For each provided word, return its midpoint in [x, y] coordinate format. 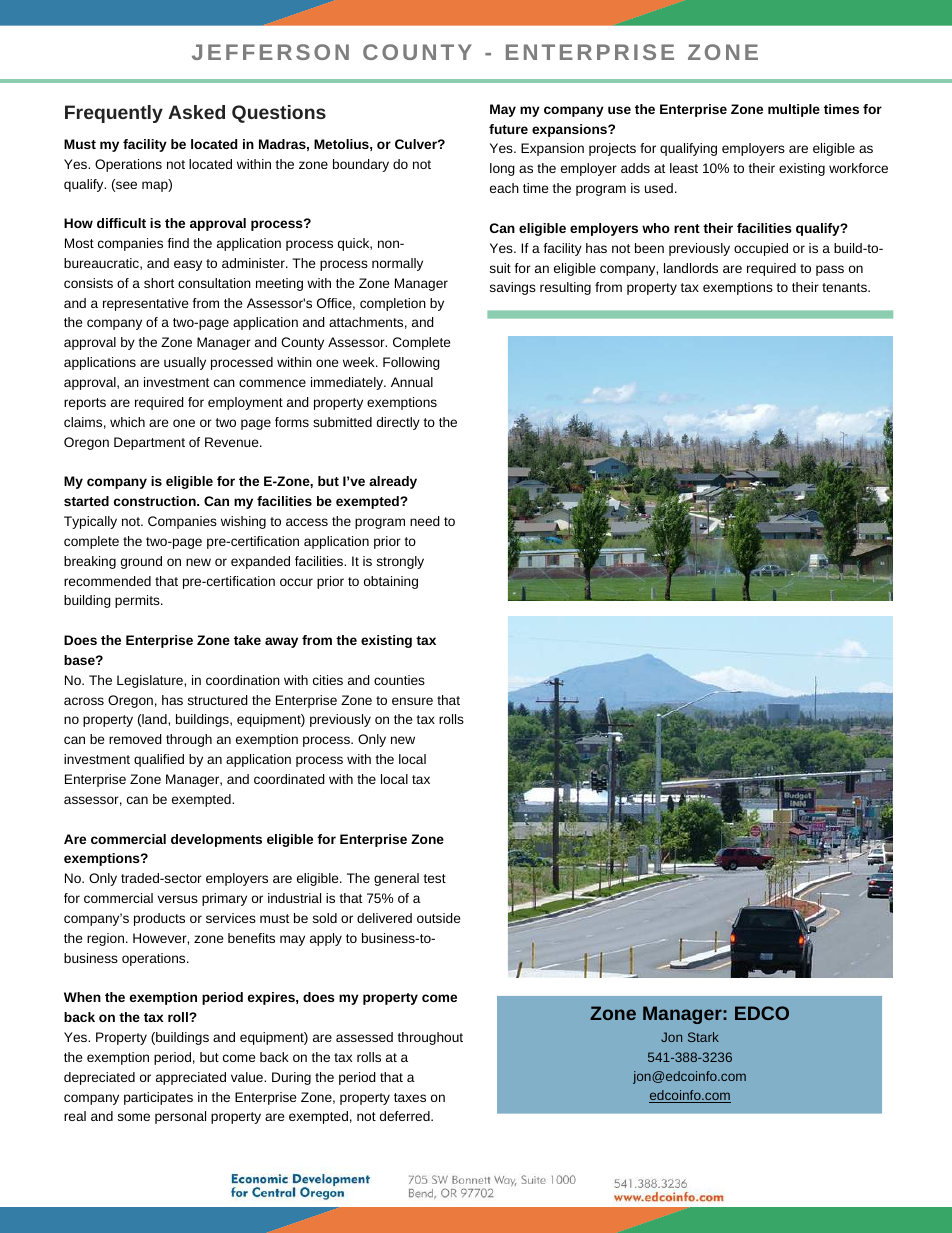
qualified [159, 760]
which [127, 422]
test [435, 878]
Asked [196, 112]
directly [398, 423]
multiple [794, 110]
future [508, 129]
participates [158, 1098]
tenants [845, 287]
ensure [412, 701]
